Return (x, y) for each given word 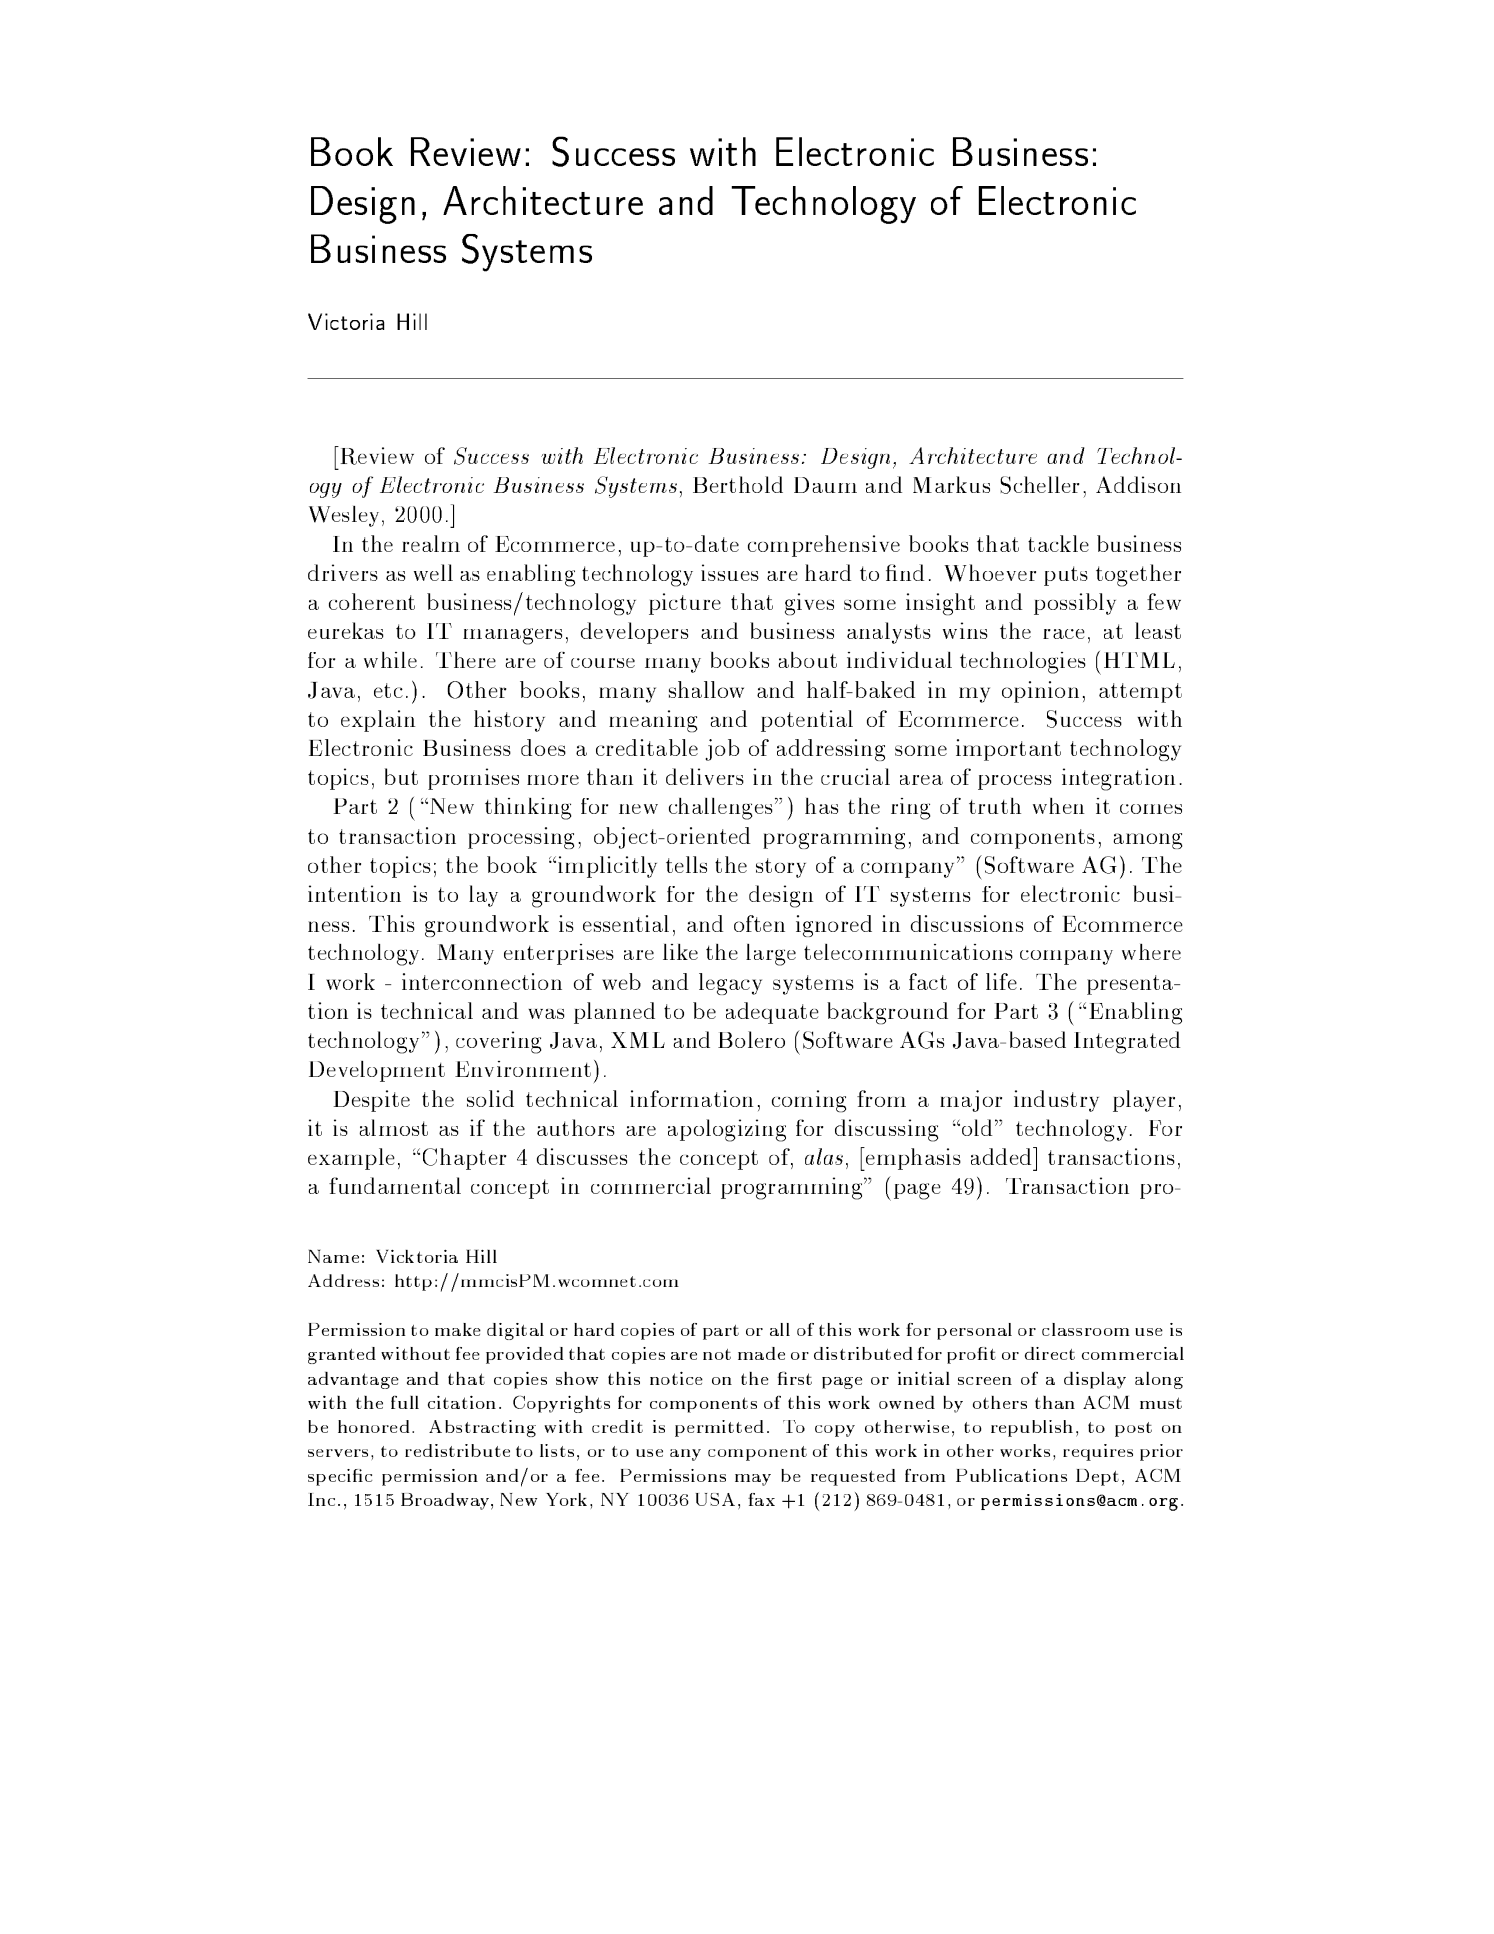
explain (378, 721)
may (753, 1480)
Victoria (346, 321)
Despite (371, 1101)
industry (1056, 1101)
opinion (1040, 692)
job (722, 750)
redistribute (457, 1450)
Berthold (738, 484)
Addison (1138, 484)
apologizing (727, 1130)
